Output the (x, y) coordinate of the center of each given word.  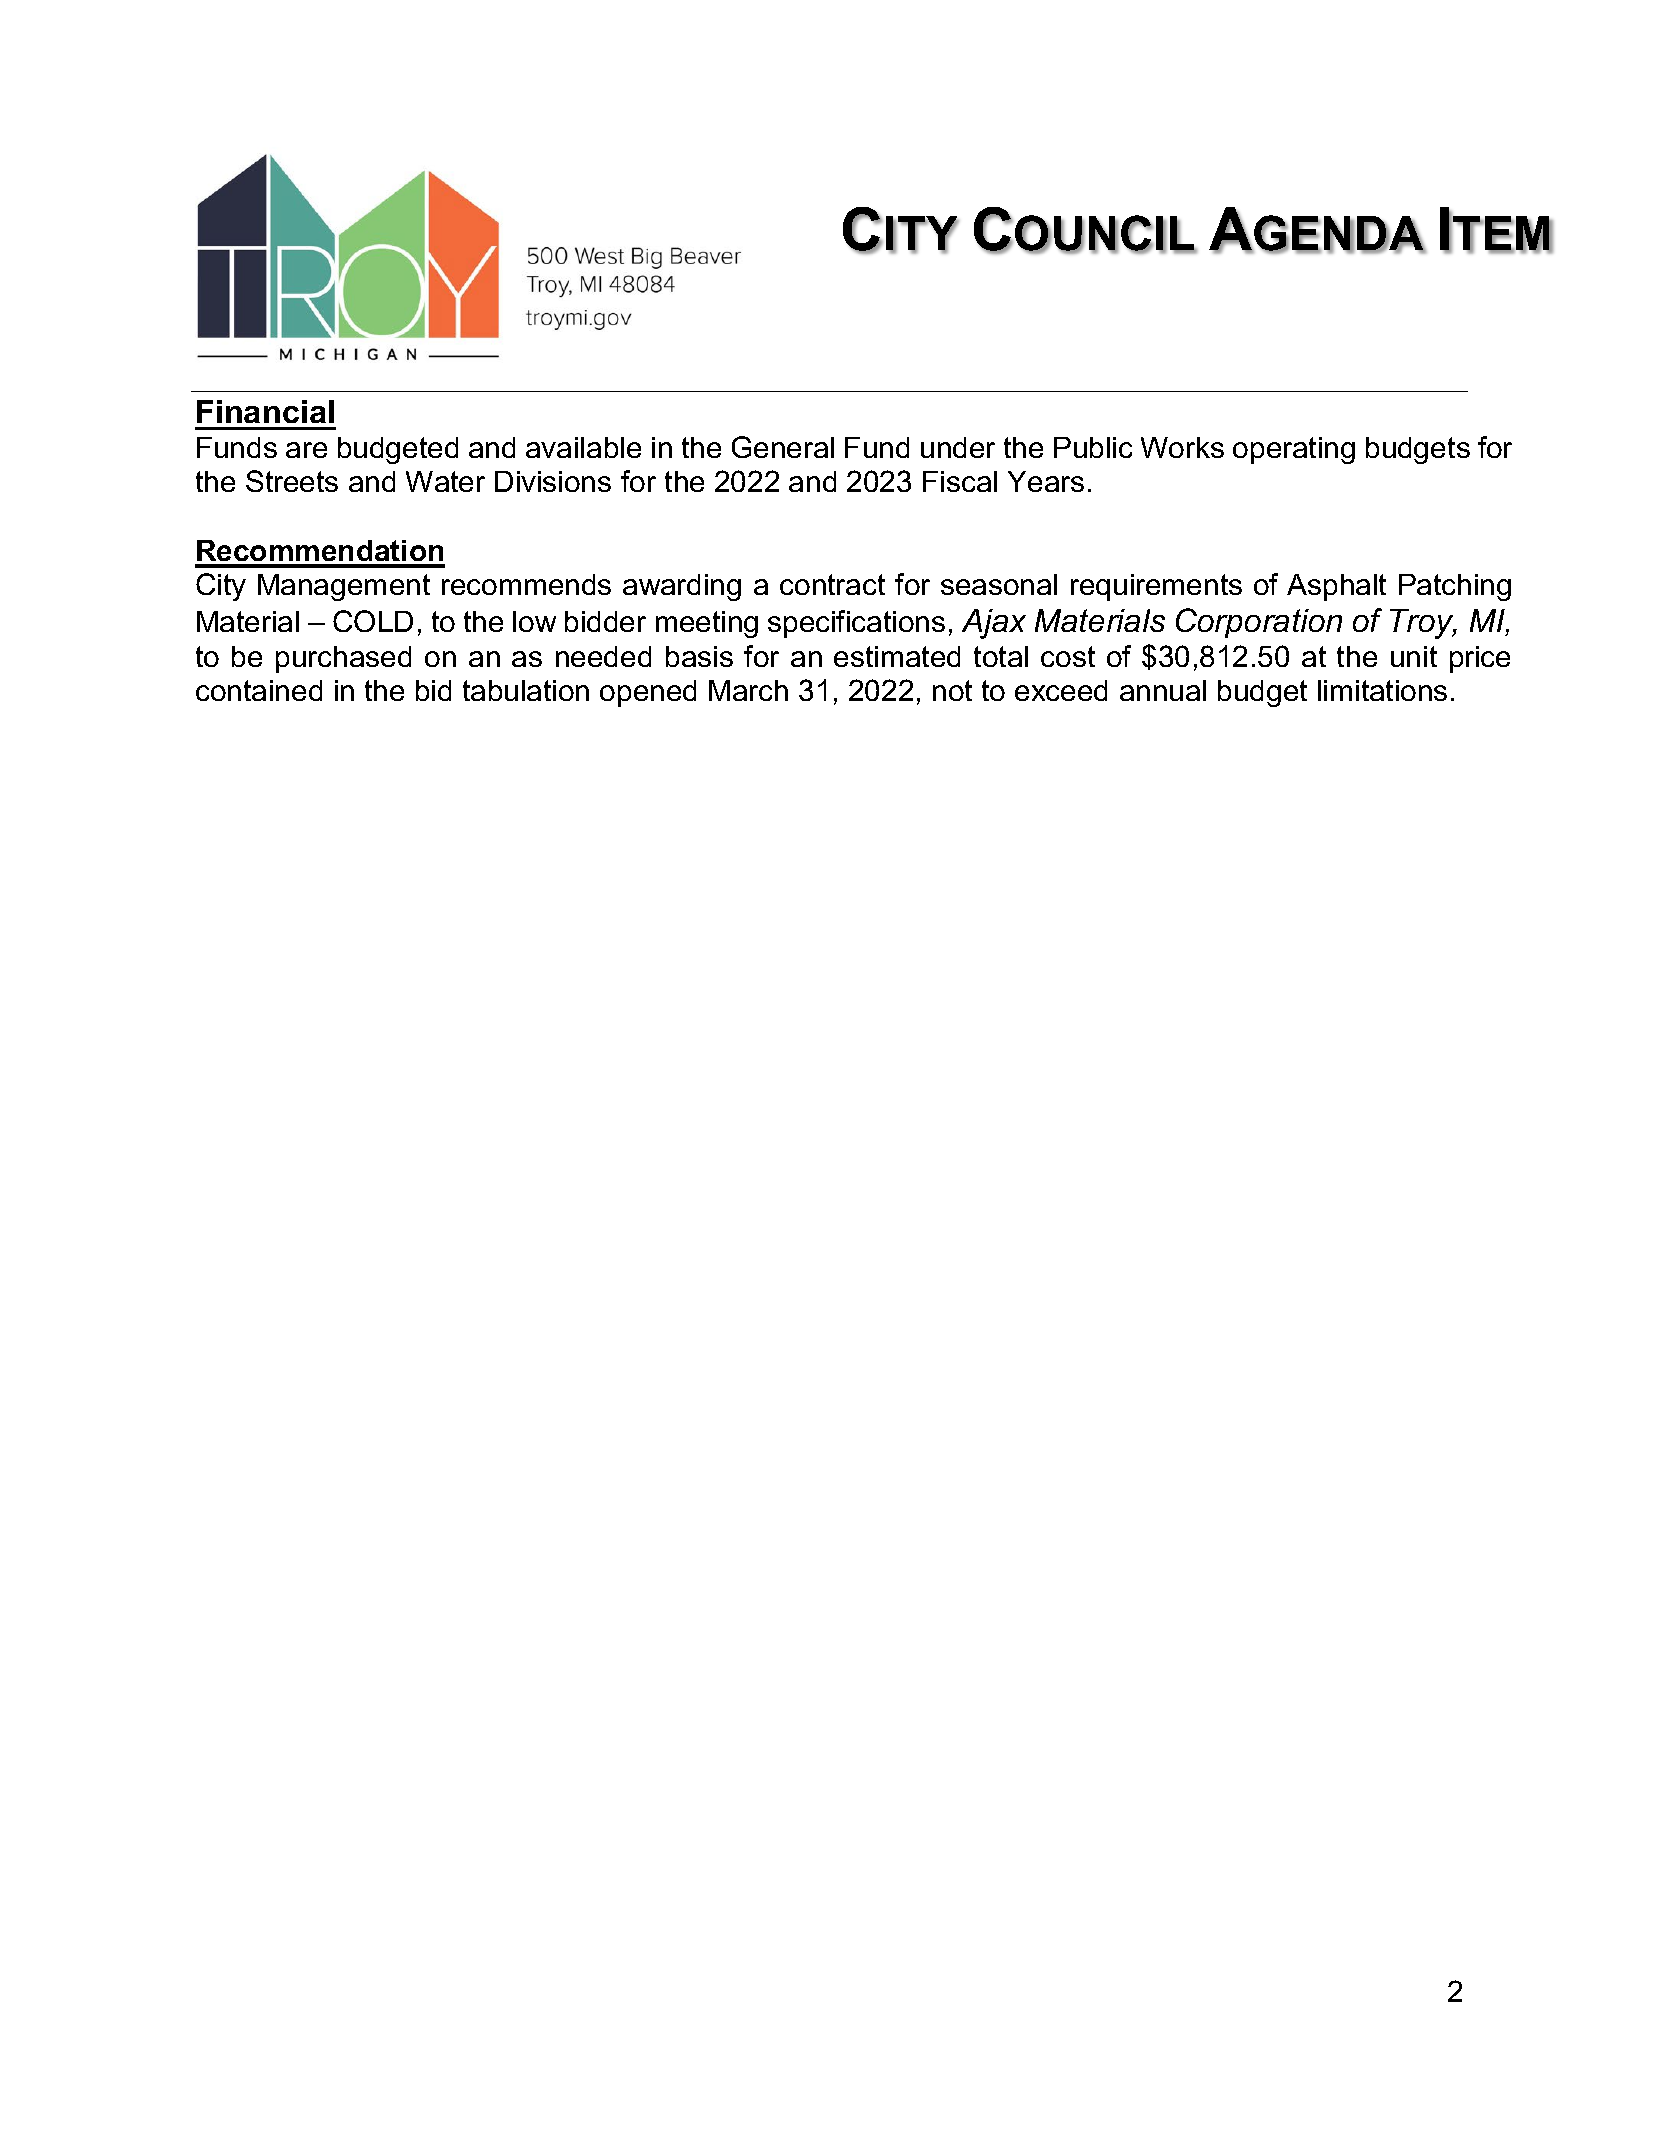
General (783, 447)
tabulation (526, 690)
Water (445, 481)
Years (1046, 481)
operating (1294, 450)
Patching (1455, 587)
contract (832, 584)
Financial (265, 411)
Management (344, 587)
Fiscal (960, 481)
